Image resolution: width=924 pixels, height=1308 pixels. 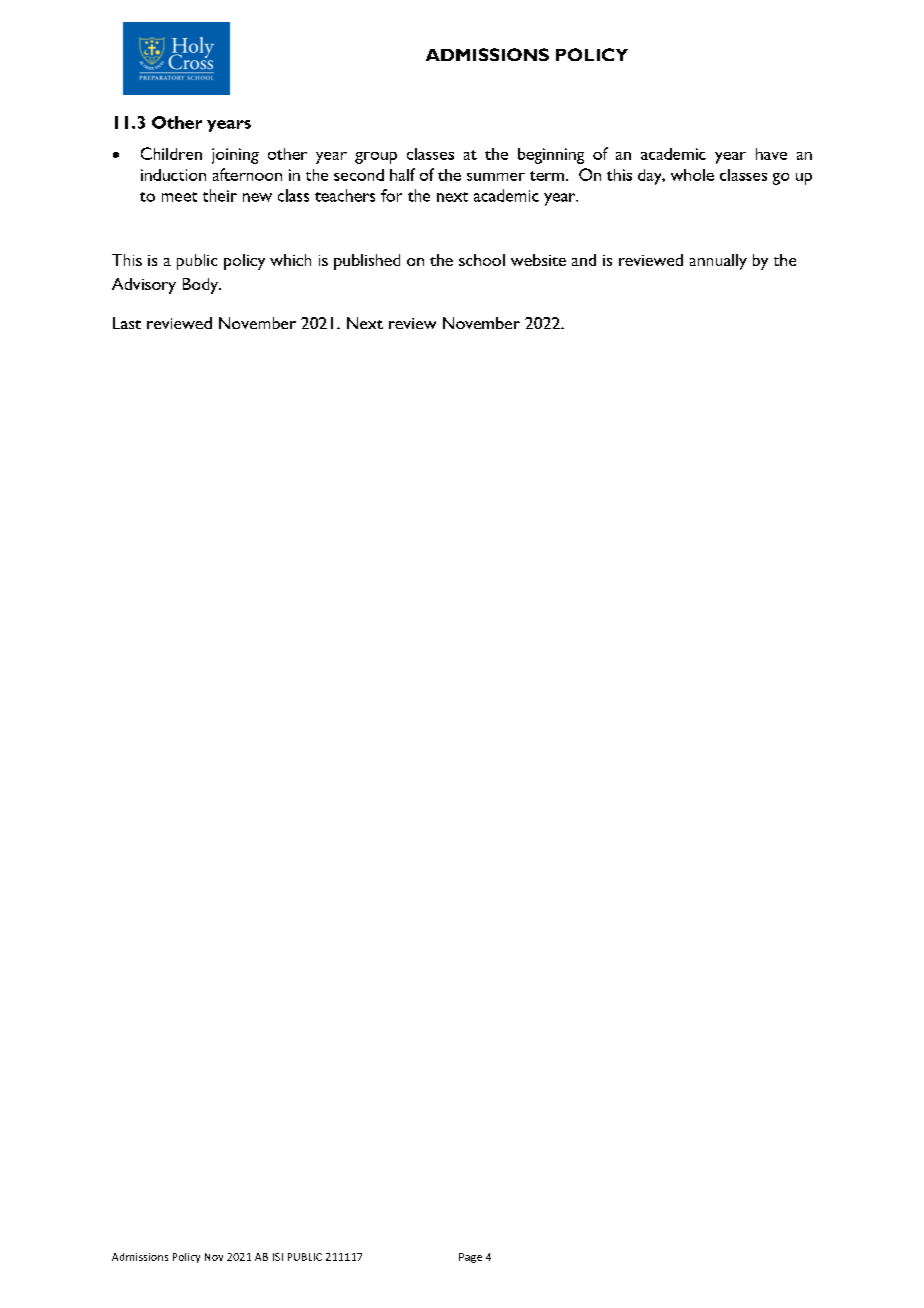 What do you see at coordinates (470, 1258) in the page?
I see `Page` at bounding box center [470, 1258].
